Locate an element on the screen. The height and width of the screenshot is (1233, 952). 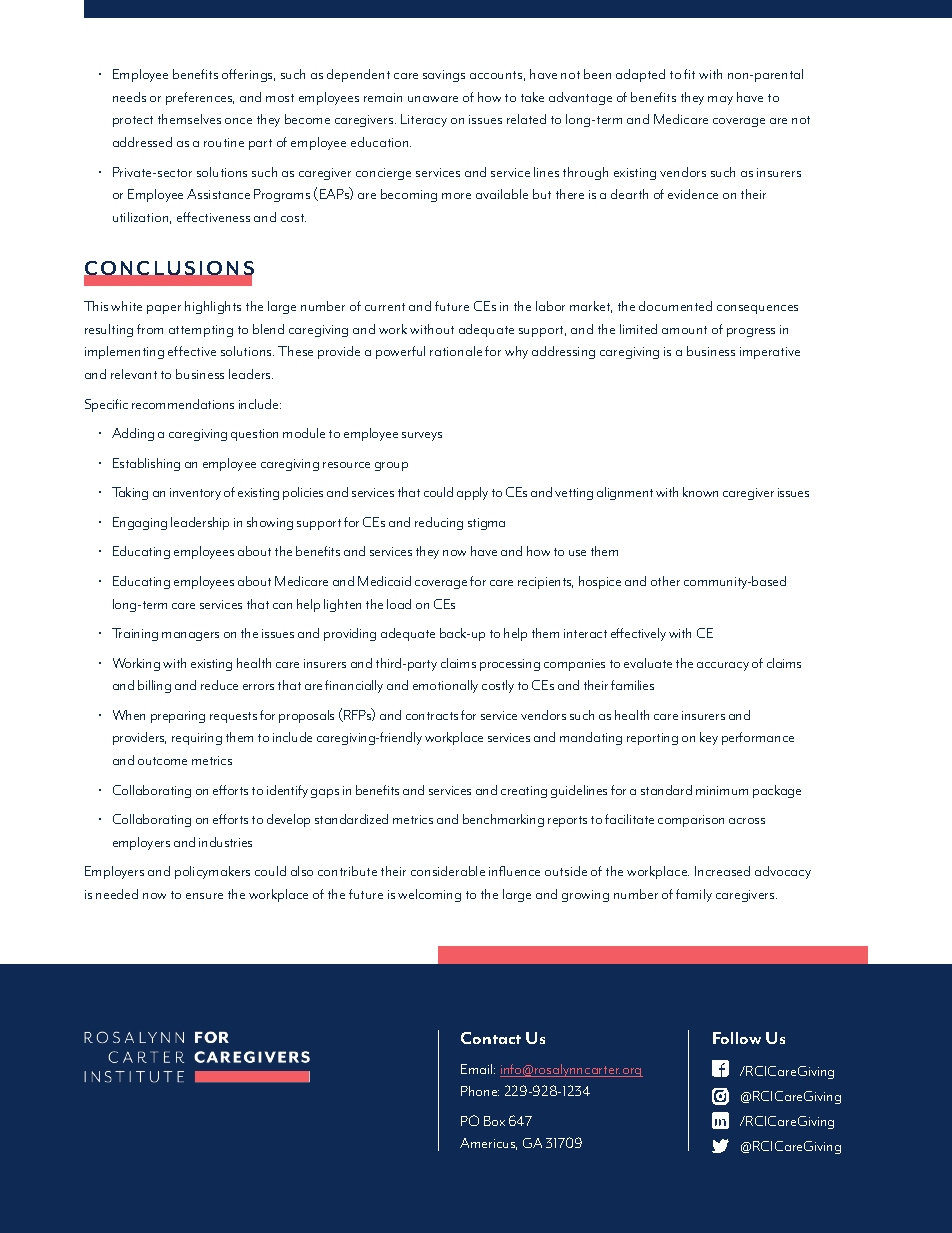
known is located at coordinates (700, 492).
